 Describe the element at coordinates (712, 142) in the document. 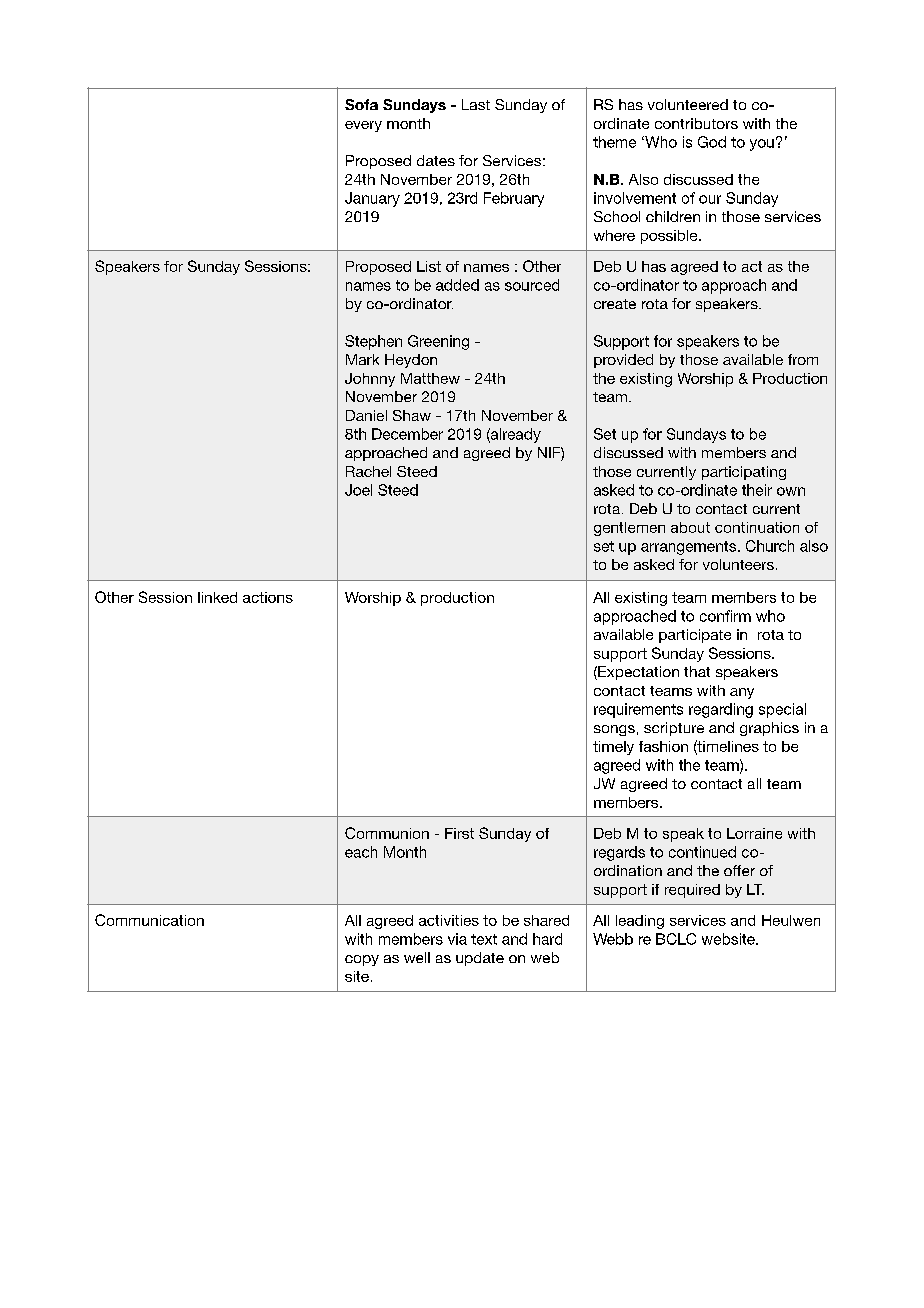

I see `God` at that location.
